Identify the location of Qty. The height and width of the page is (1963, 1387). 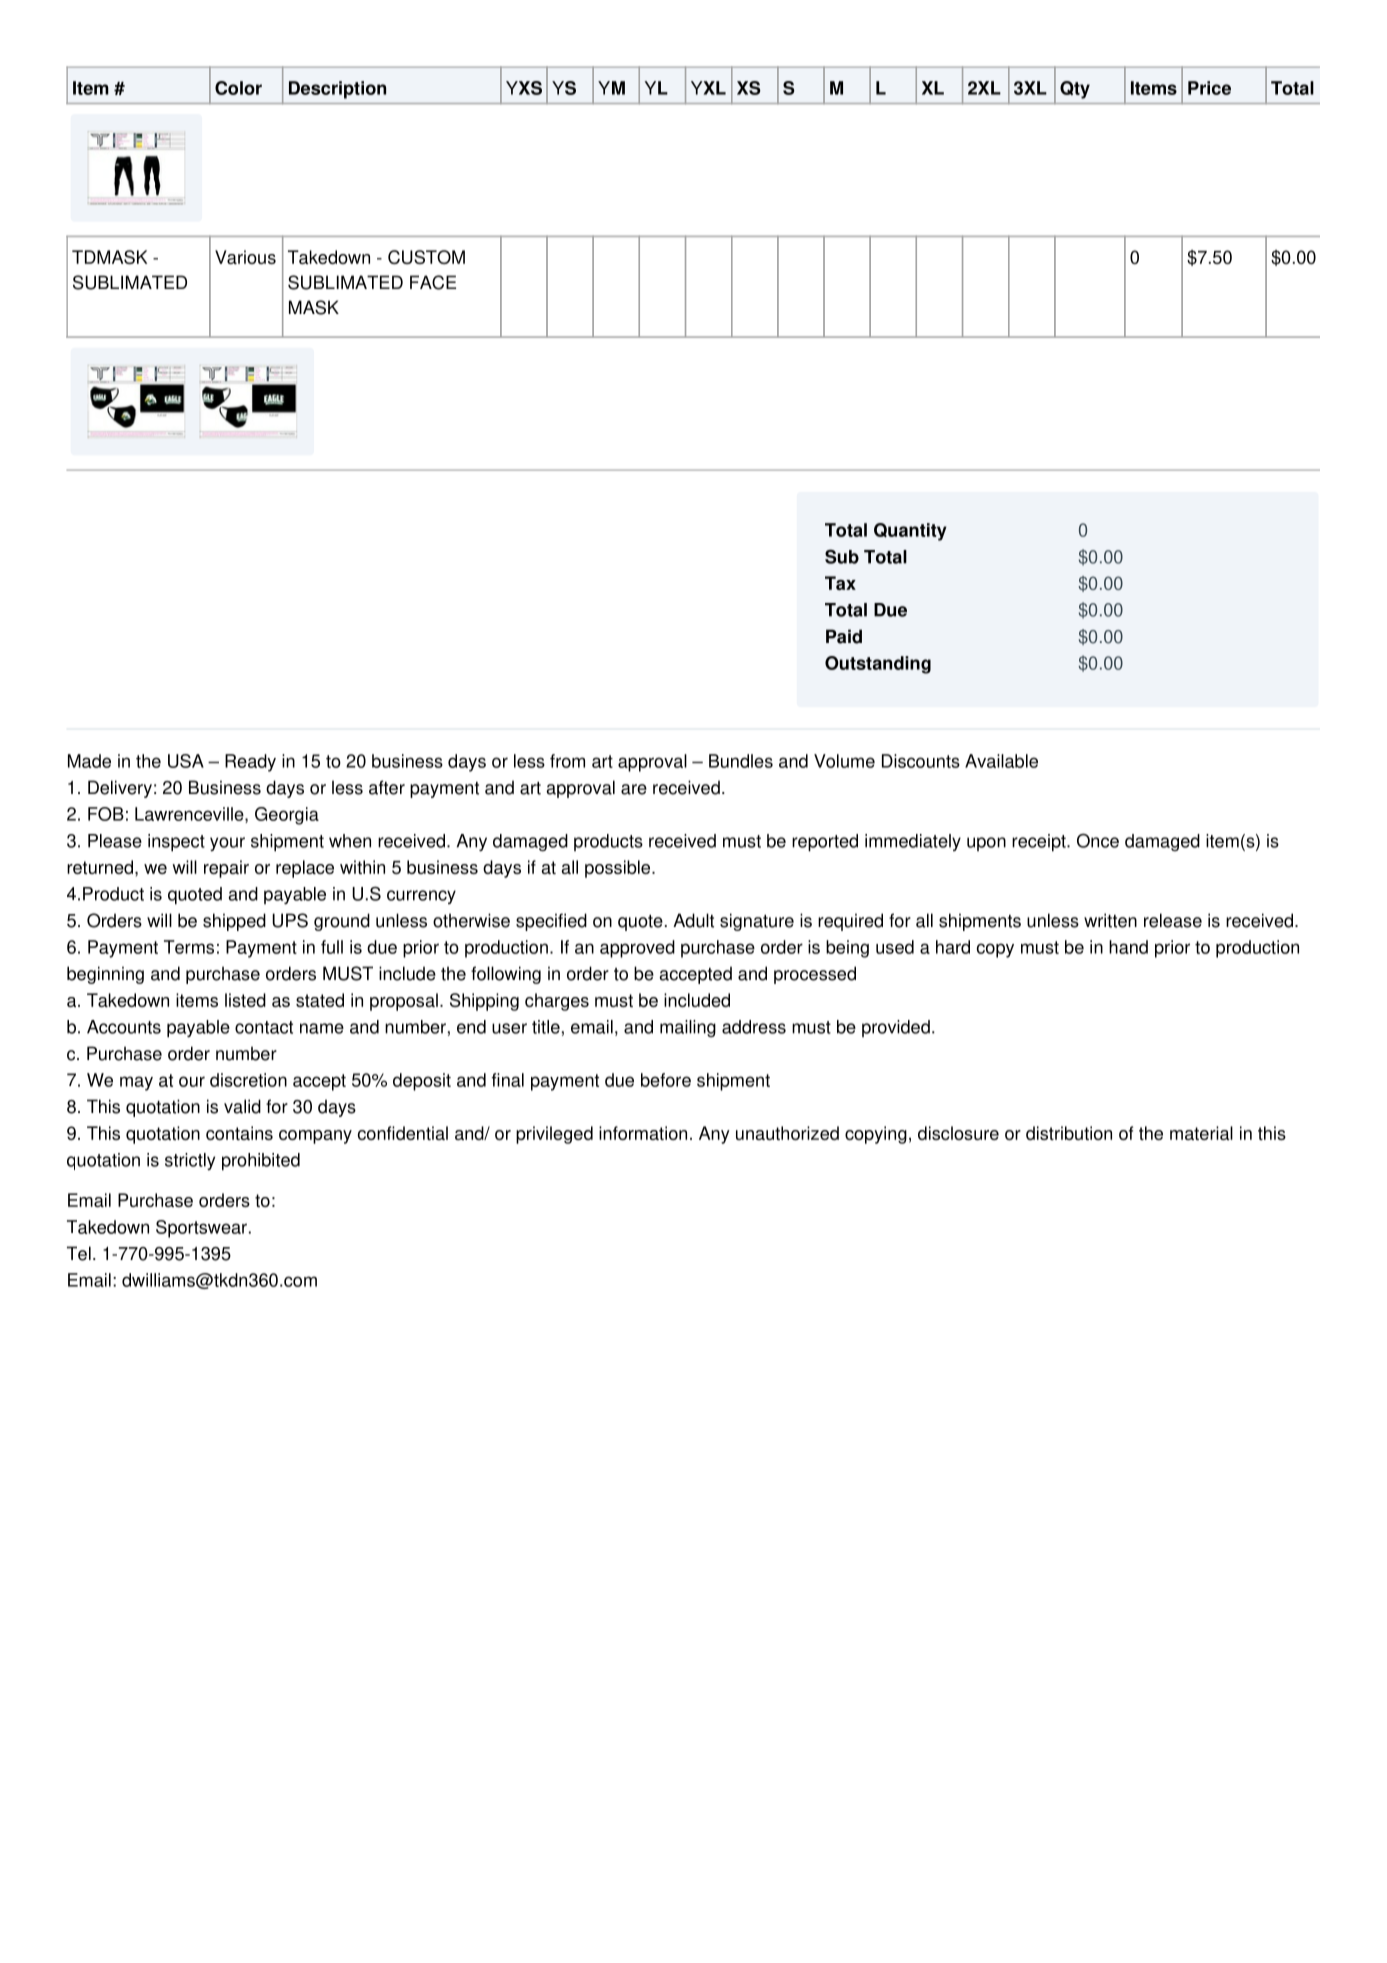
(1075, 90).
